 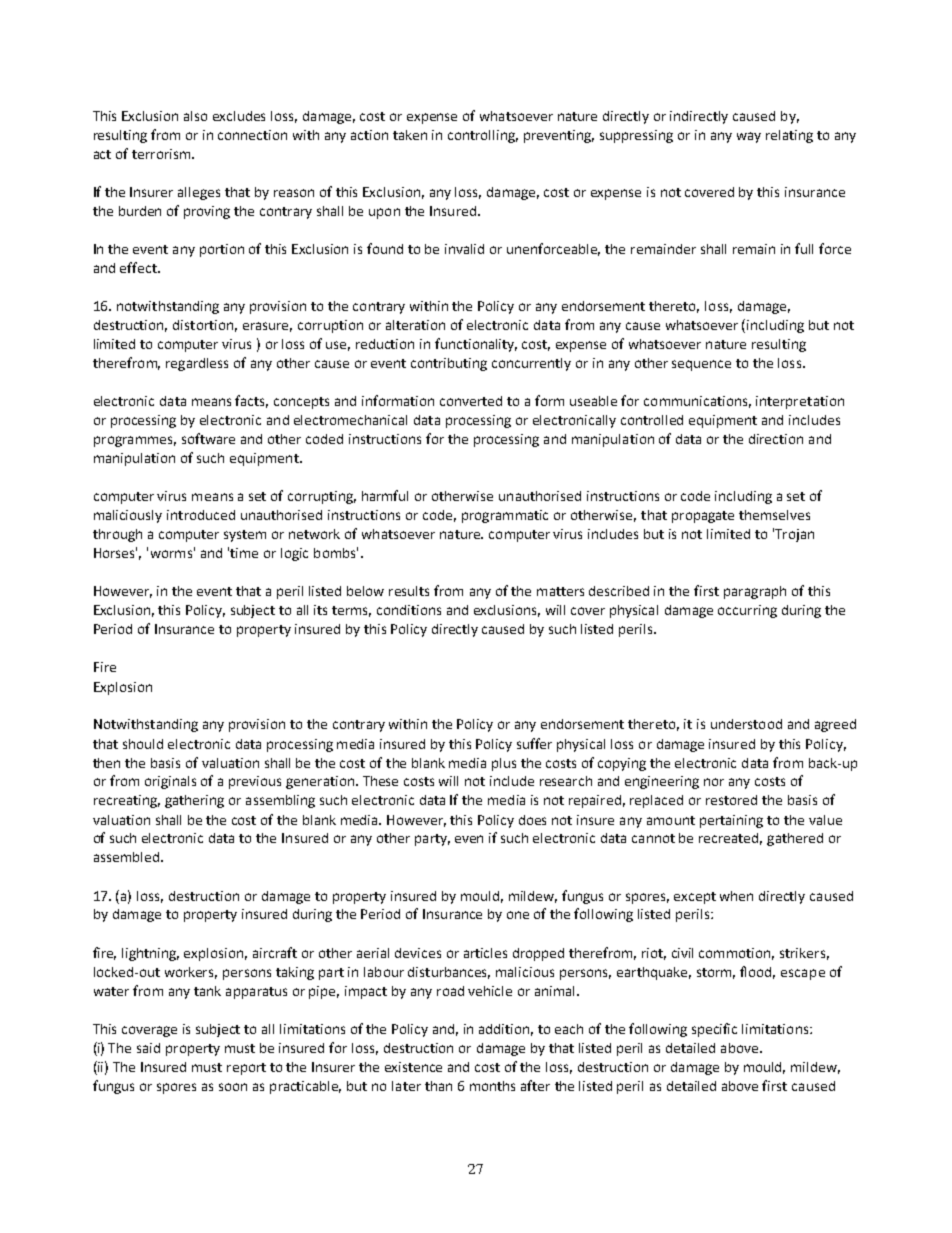 I want to click on time, so click(x=244, y=553).
